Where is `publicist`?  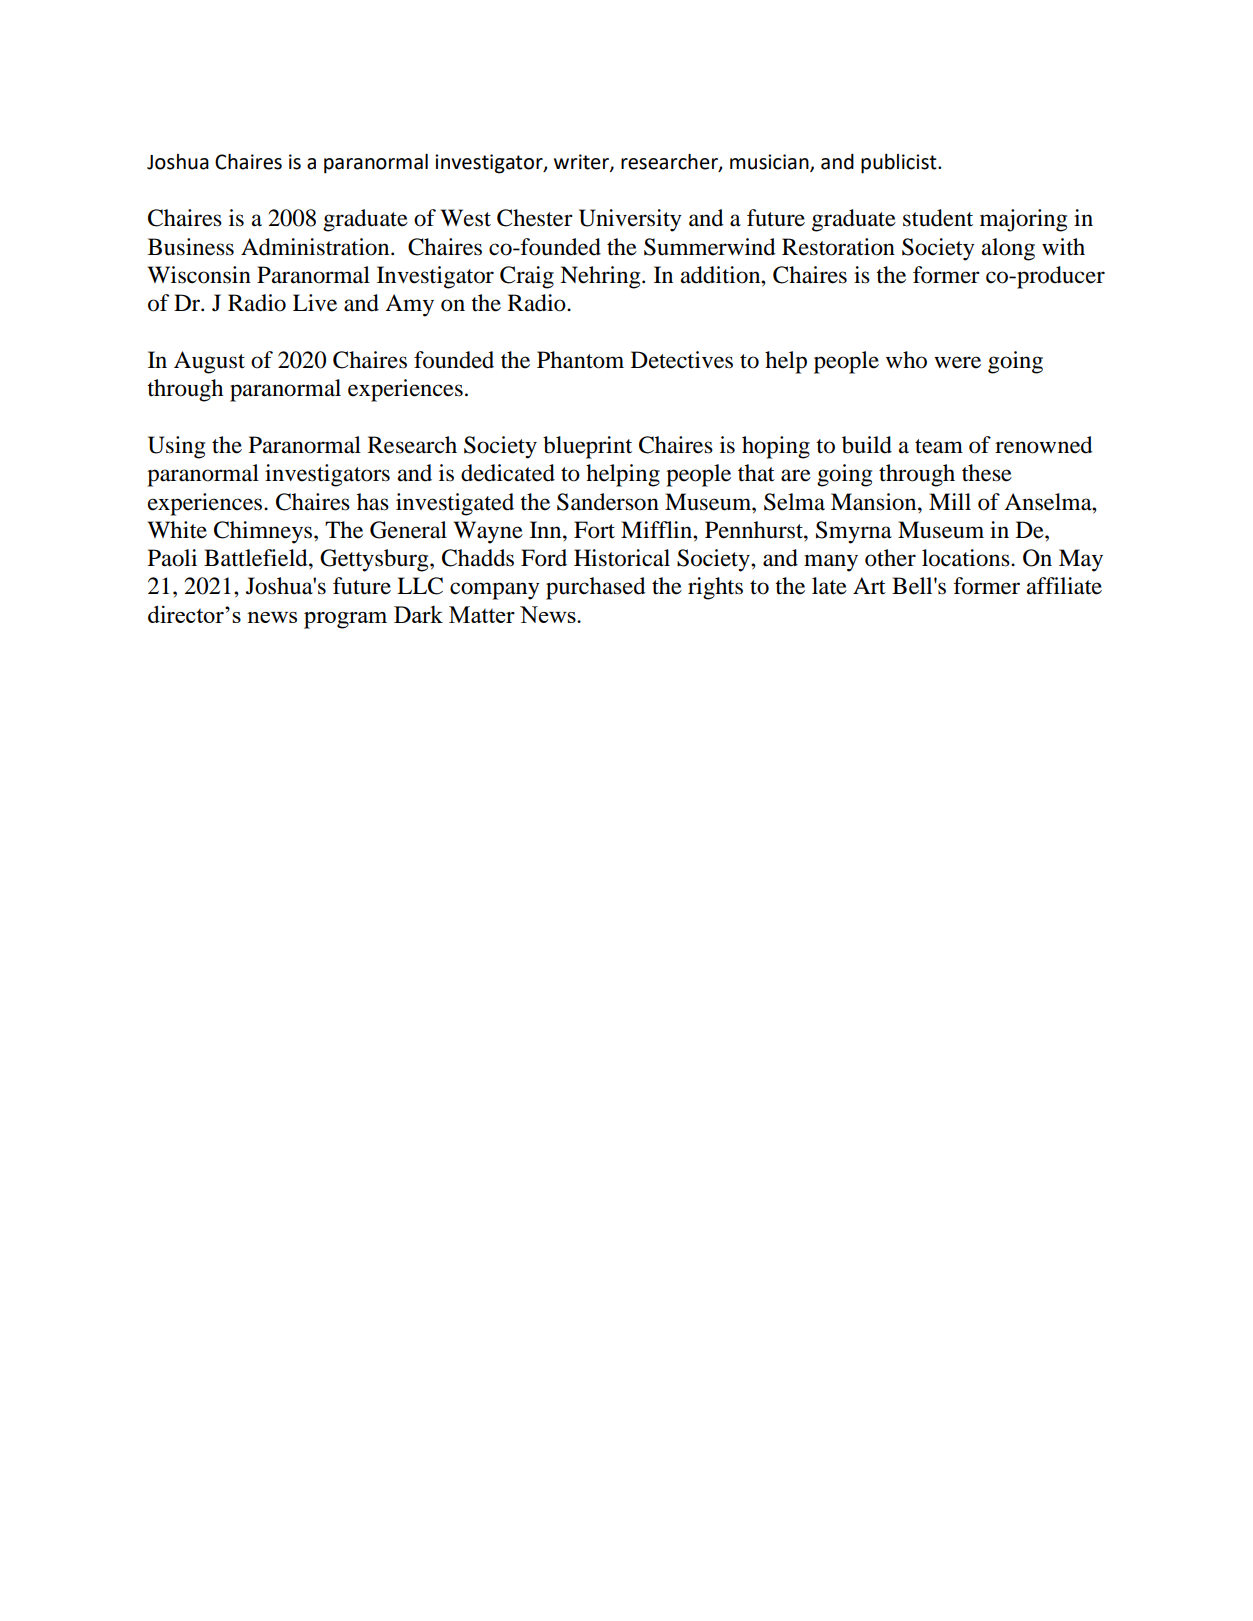 publicist is located at coordinates (900, 164).
